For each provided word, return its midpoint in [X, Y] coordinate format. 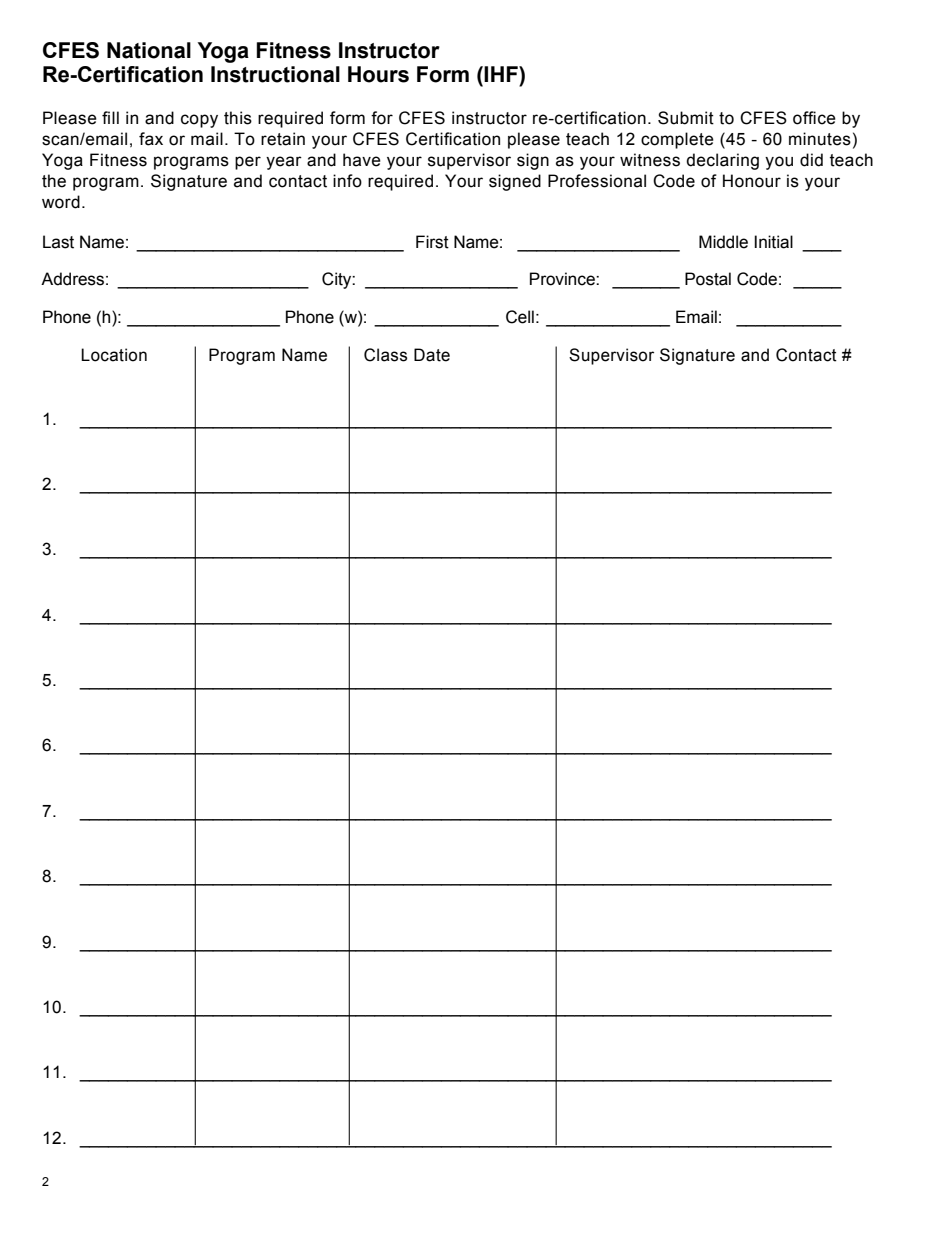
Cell [520, 317]
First [432, 242]
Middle [723, 242]
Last [58, 242]
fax [151, 139]
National [149, 50]
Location [114, 355]
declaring [722, 161]
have [362, 160]
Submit [686, 118]
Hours [378, 74]
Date [432, 355]
